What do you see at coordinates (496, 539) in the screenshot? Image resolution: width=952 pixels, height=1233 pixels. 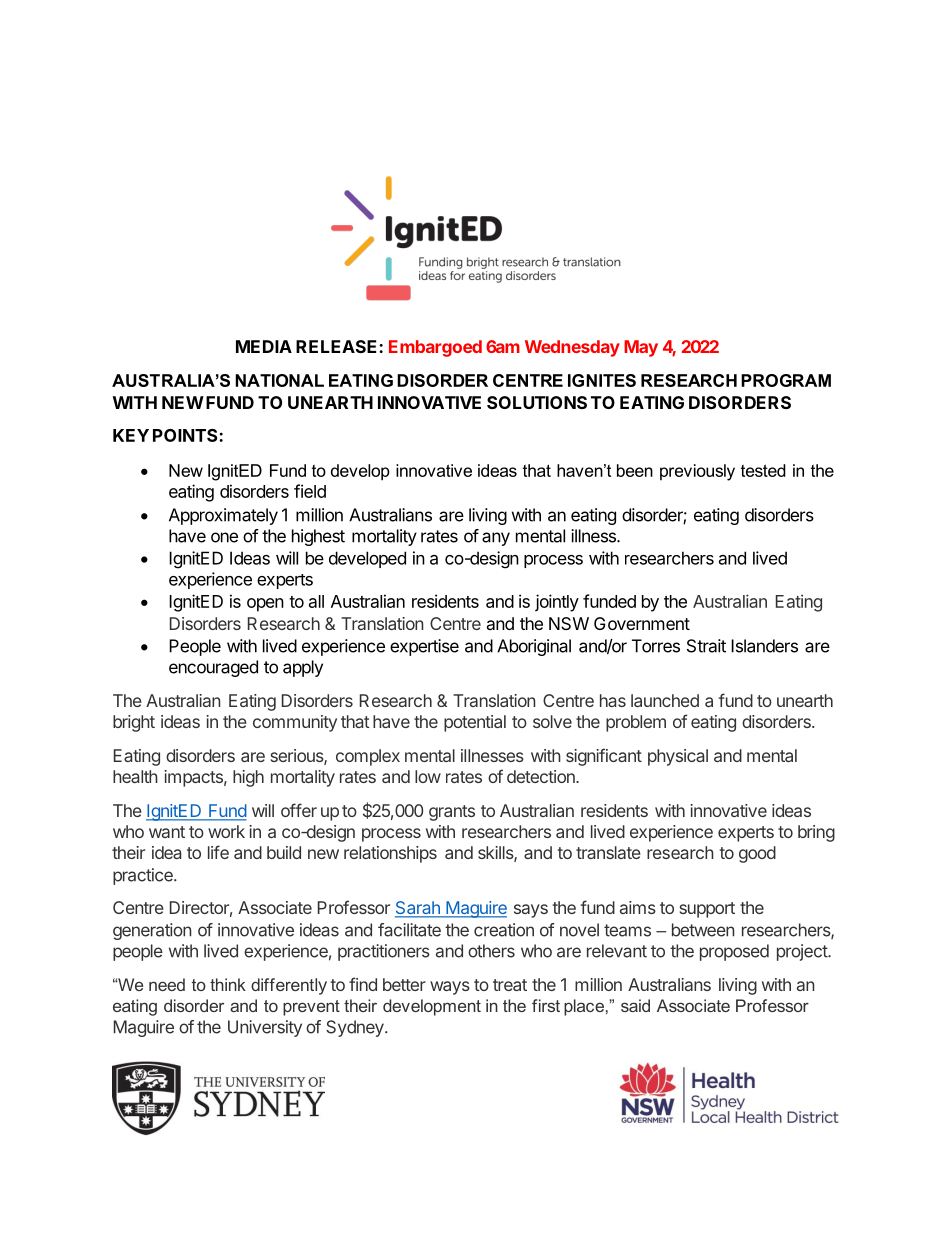 I see `any` at bounding box center [496, 539].
